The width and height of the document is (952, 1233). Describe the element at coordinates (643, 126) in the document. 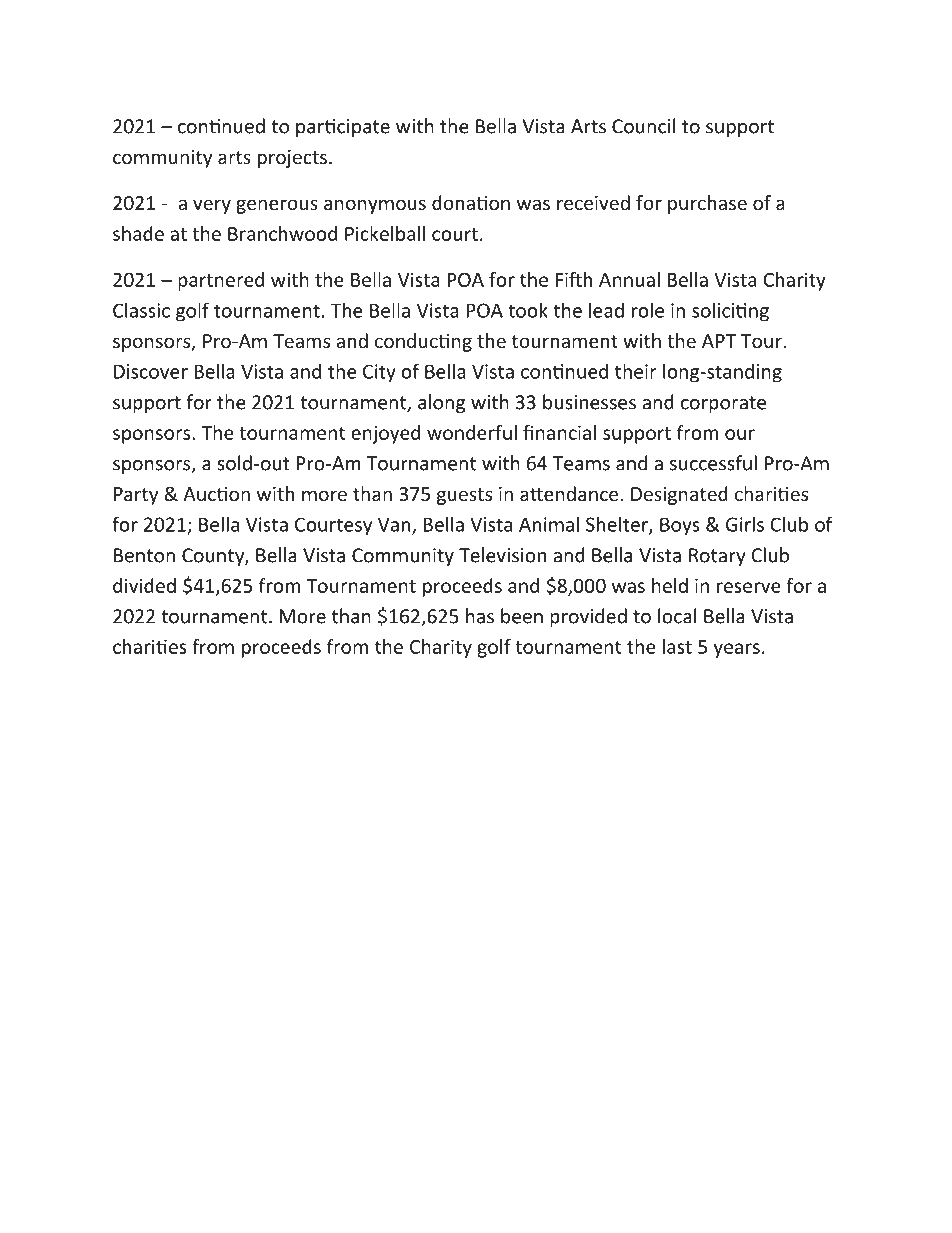

I see `Council` at that location.
